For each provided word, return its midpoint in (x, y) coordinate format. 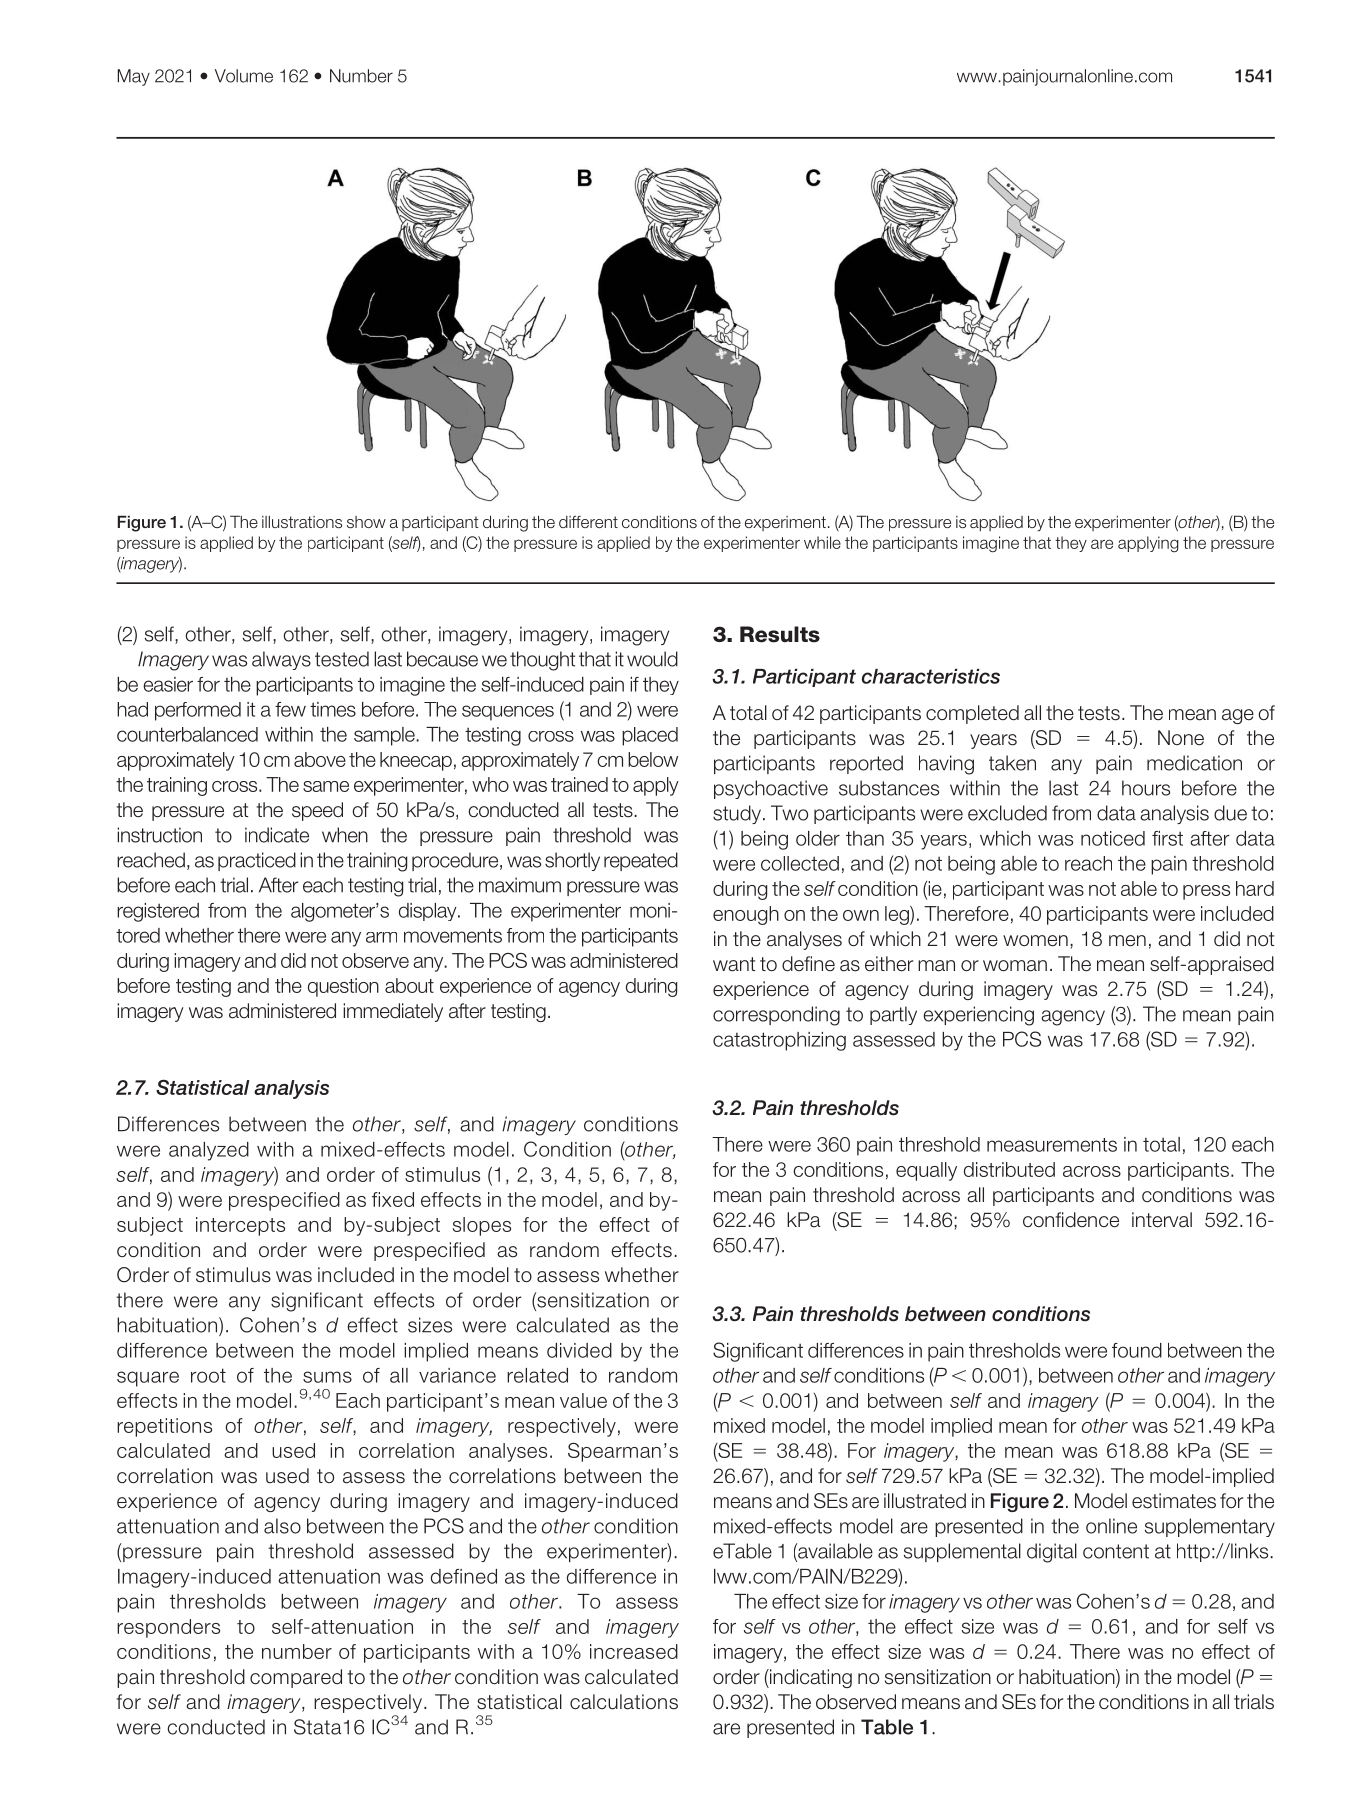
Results (780, 634)
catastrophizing (779, 1041)
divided (579, 1350)
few (290, 709)
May (134, 77)
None (1181, 738)
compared (296, 1678)
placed (650, 736)
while (822, 542)
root (208, 1375)
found (1137, 1350)
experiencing (978, 1016)
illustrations (302, 522)
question (343, 987)
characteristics (931, 676)
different (588, 522)
